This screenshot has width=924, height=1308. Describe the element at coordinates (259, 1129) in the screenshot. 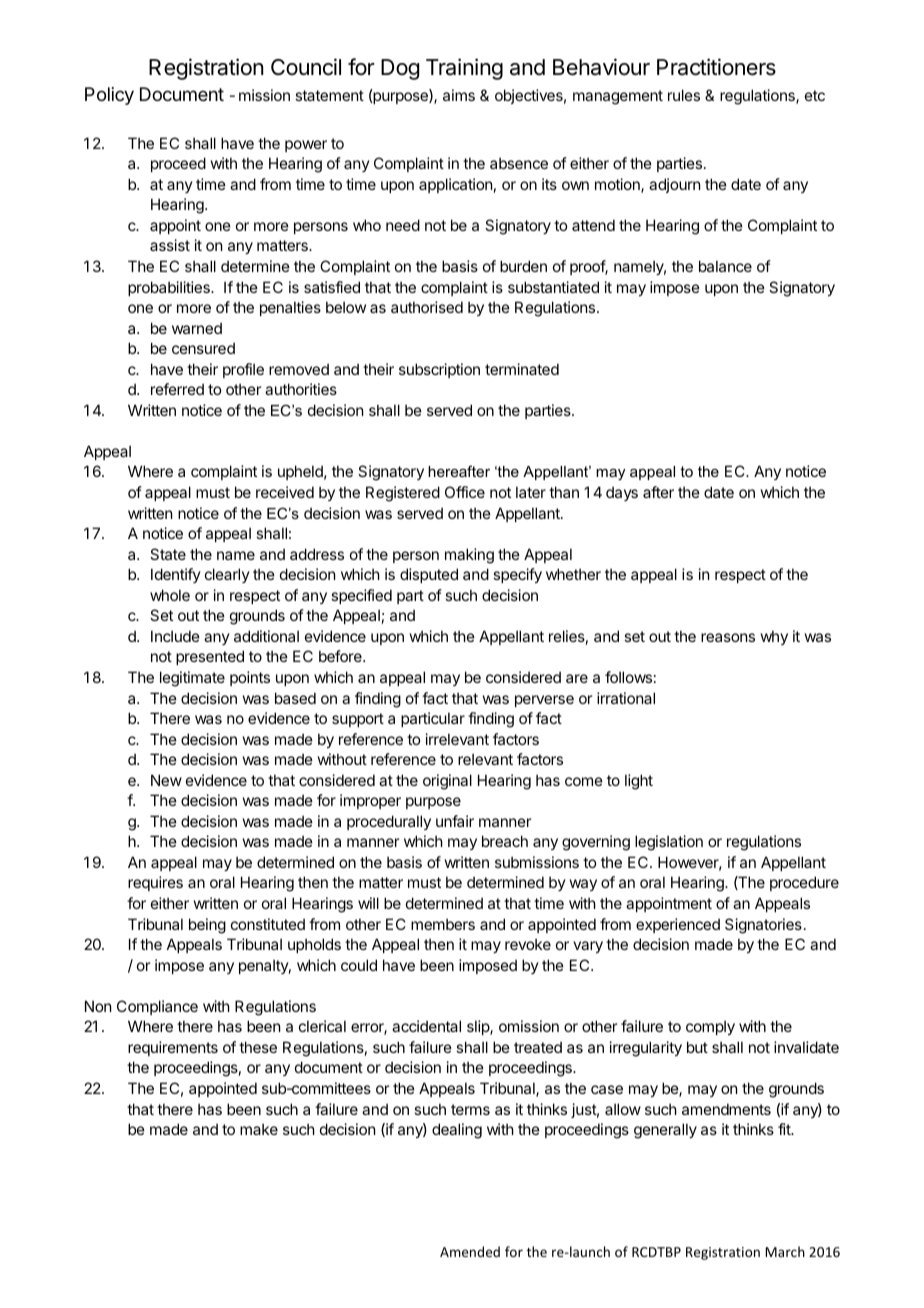

I see `make` at that location.
